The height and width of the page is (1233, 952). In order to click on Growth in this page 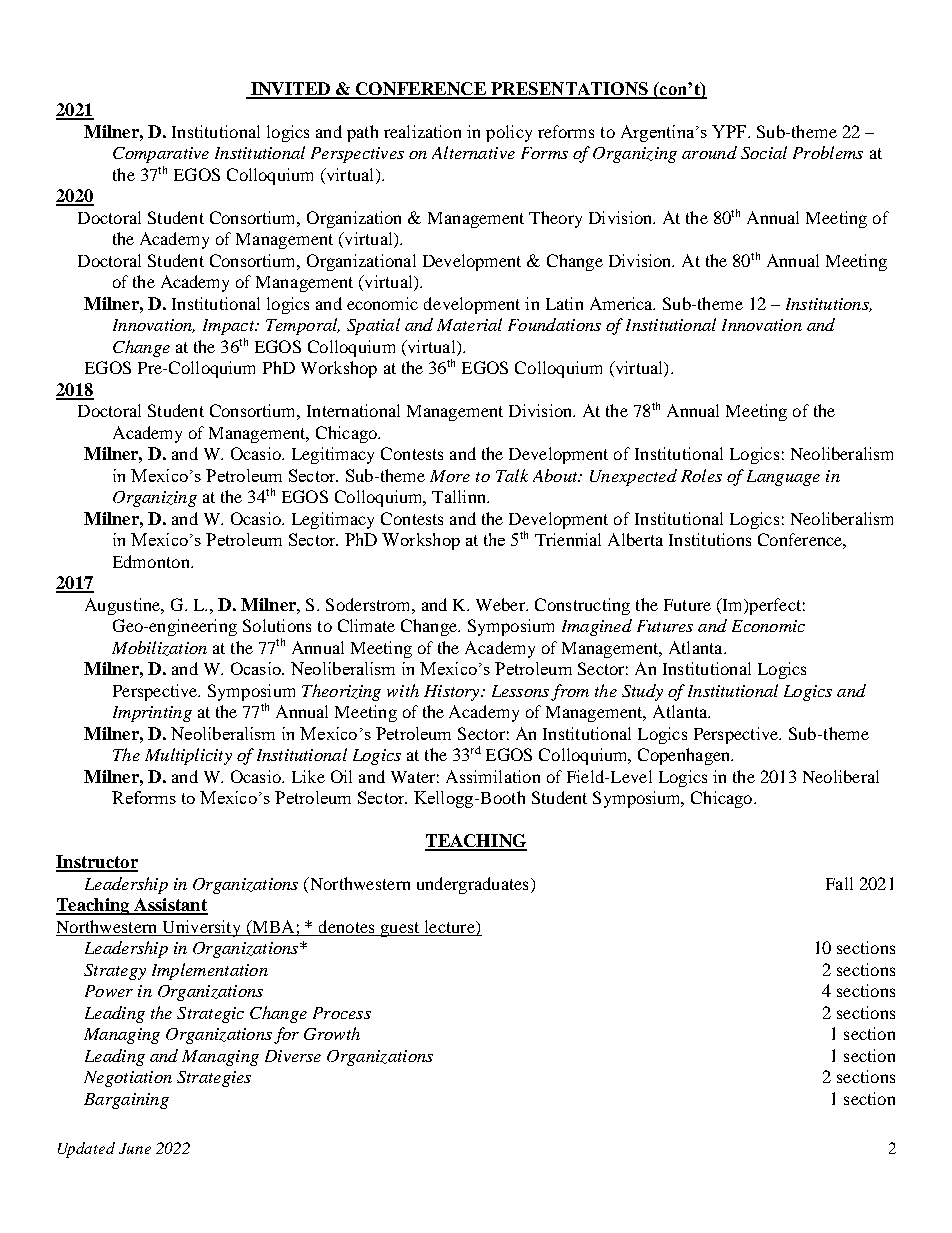, I will do `click(332, 1033)`.
